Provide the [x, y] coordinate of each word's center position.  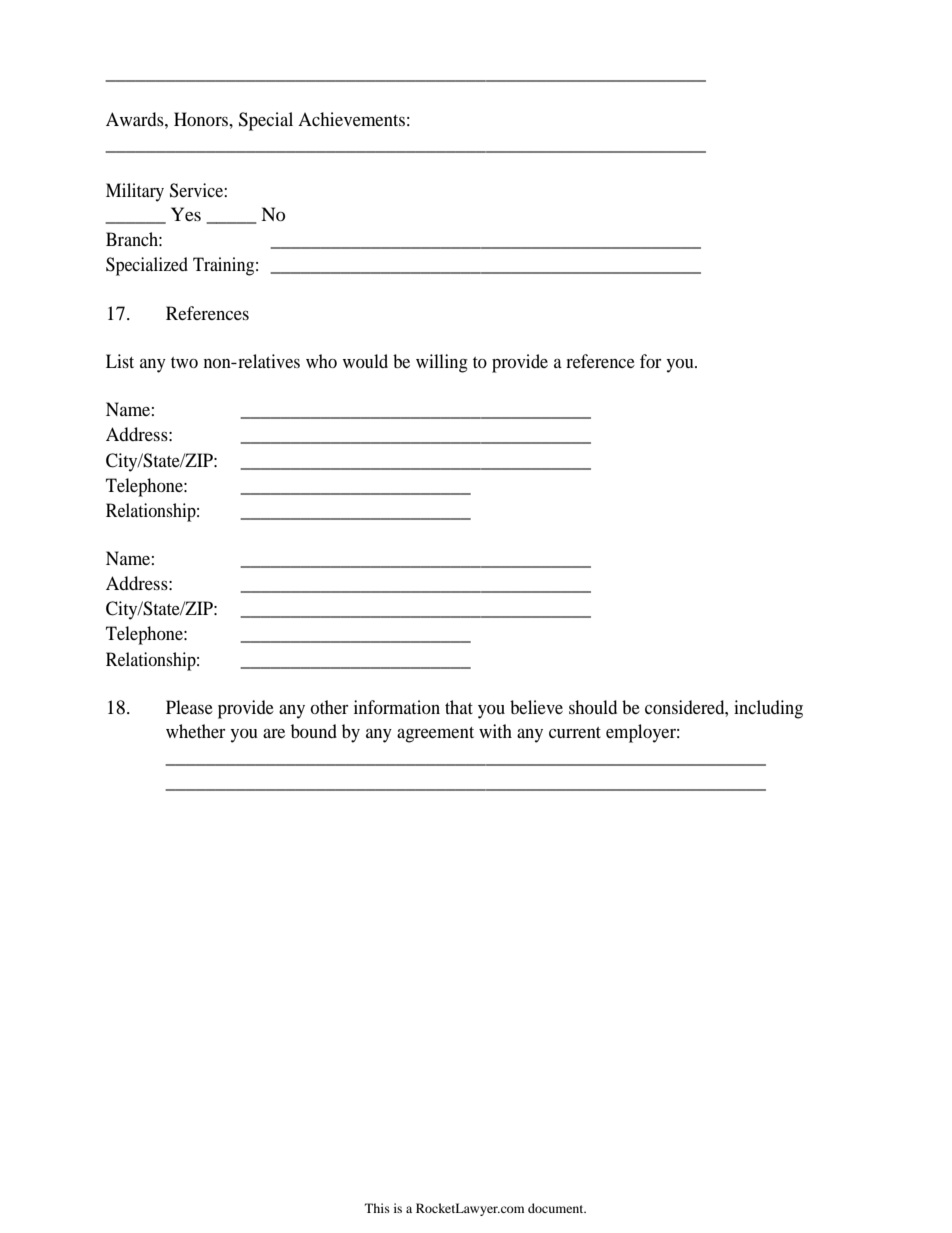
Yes [186, 214]
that [459, 707]
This [377, 1208]
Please [189, 707]
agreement [435, 735]
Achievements [351, 119]
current [575, 732]
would [365, 361]
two [184, 362]
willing [442, 363]
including [768, 709]
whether [196, 731]
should [593, 707]
